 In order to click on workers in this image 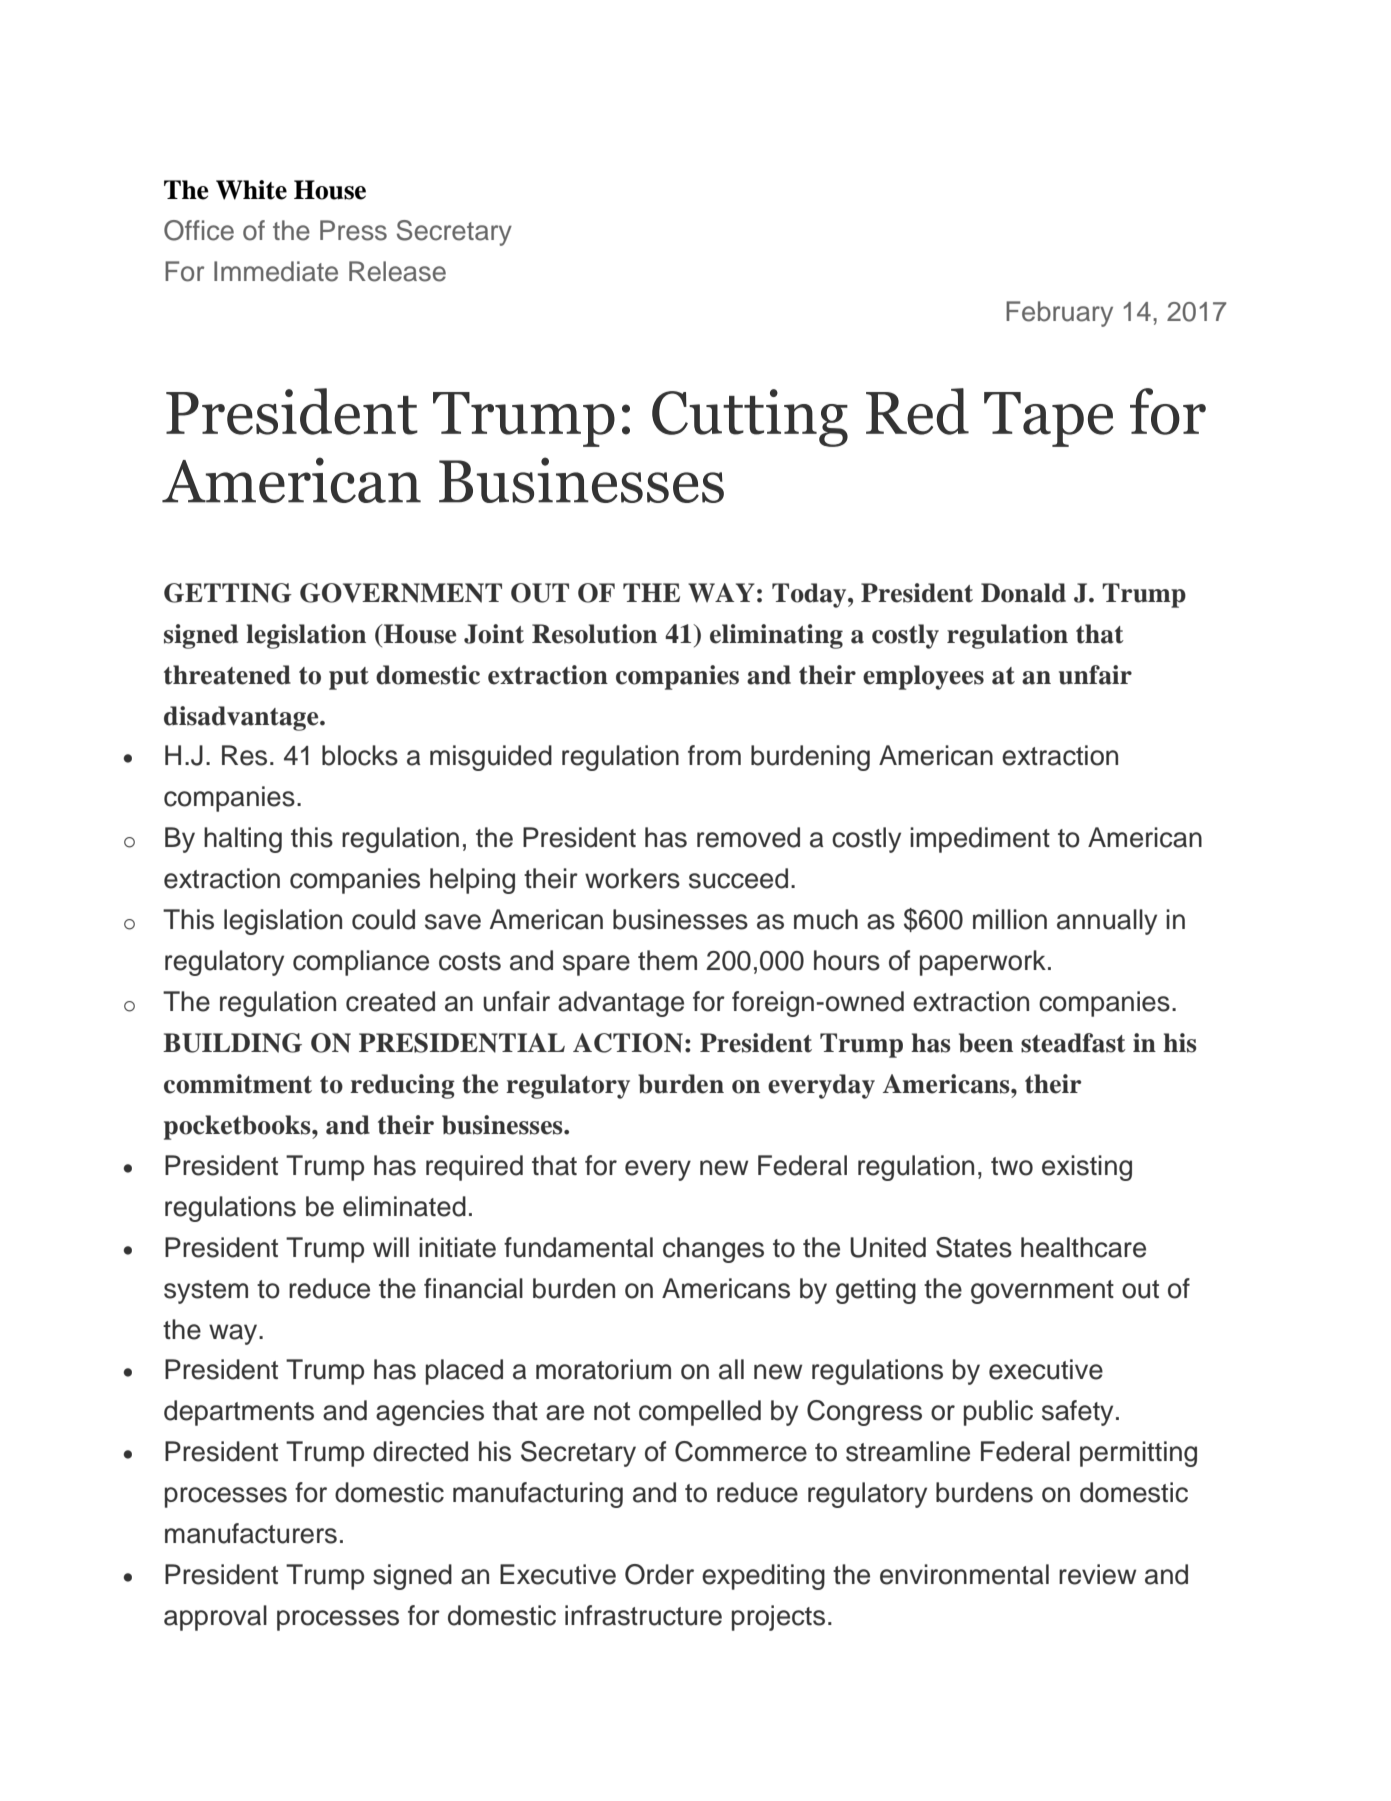, I will do `click(632, 878)`.
